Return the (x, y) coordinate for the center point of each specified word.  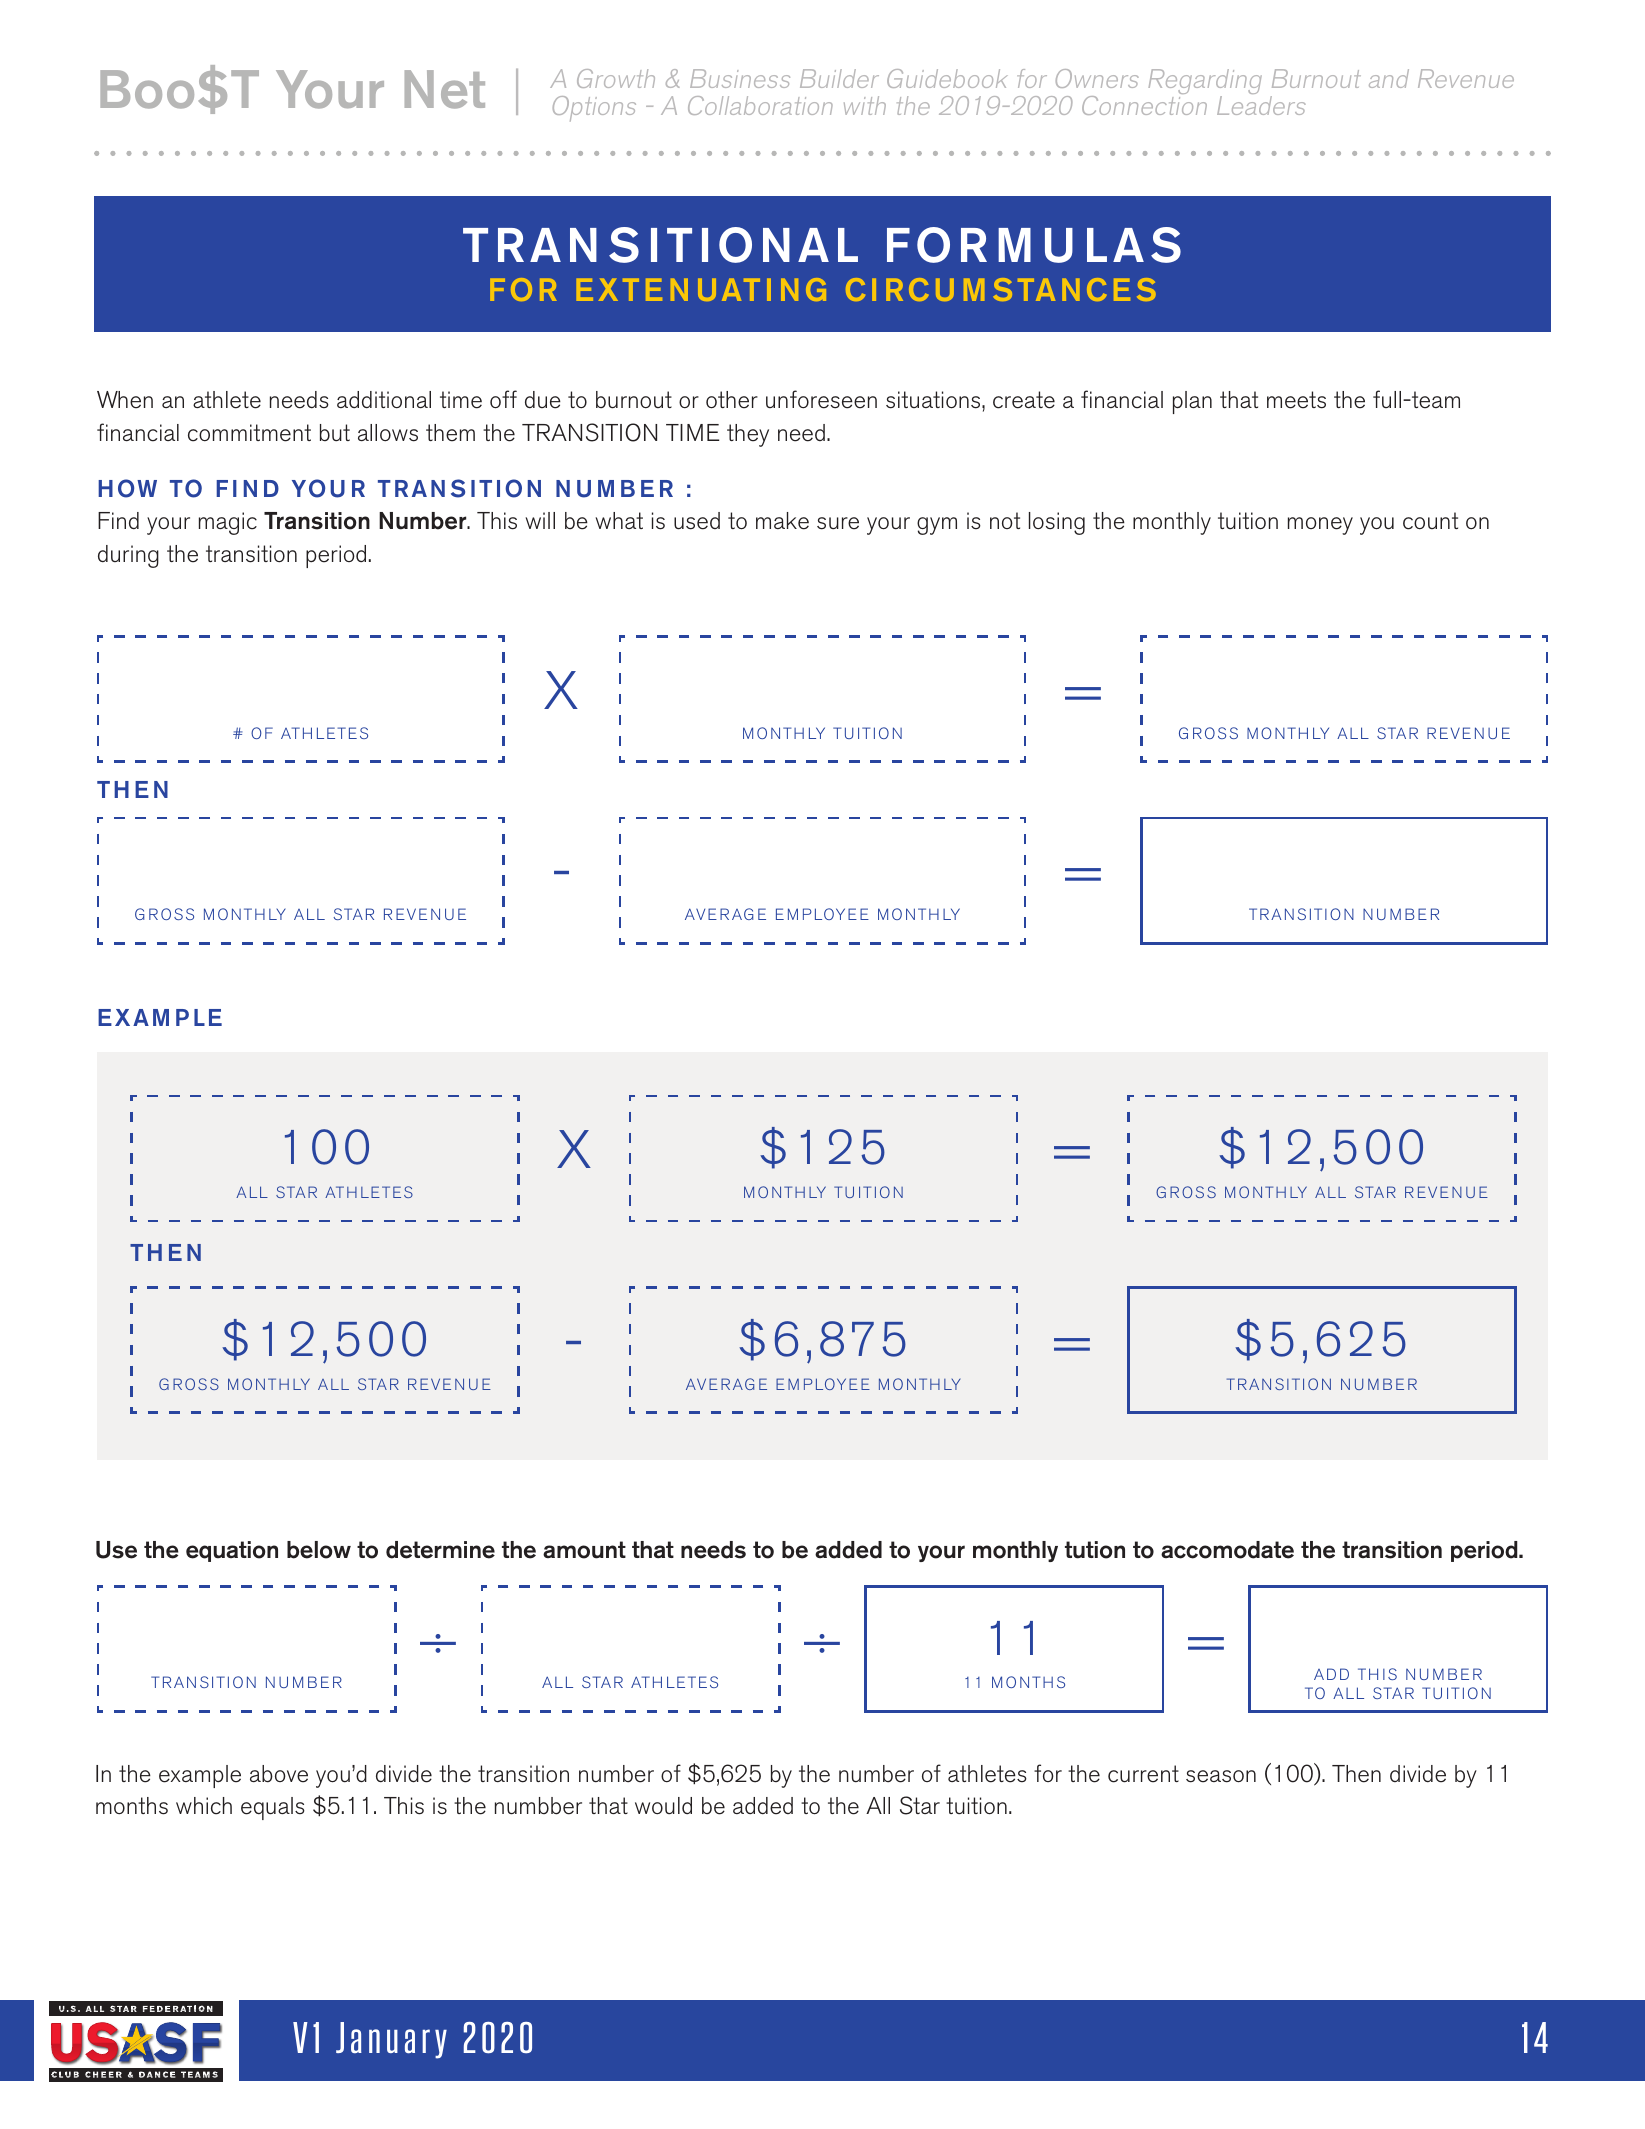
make (782, 521)
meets (1296, 400)
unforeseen (821, 399)
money (1320, 526)
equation (232, 1551)
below (319, 1550)
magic (228, 523)
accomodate (1227, 1550)
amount (584, 1550)
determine (440, 1550)
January (391, 2040)
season (1221, 1776)
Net (445, 89)
